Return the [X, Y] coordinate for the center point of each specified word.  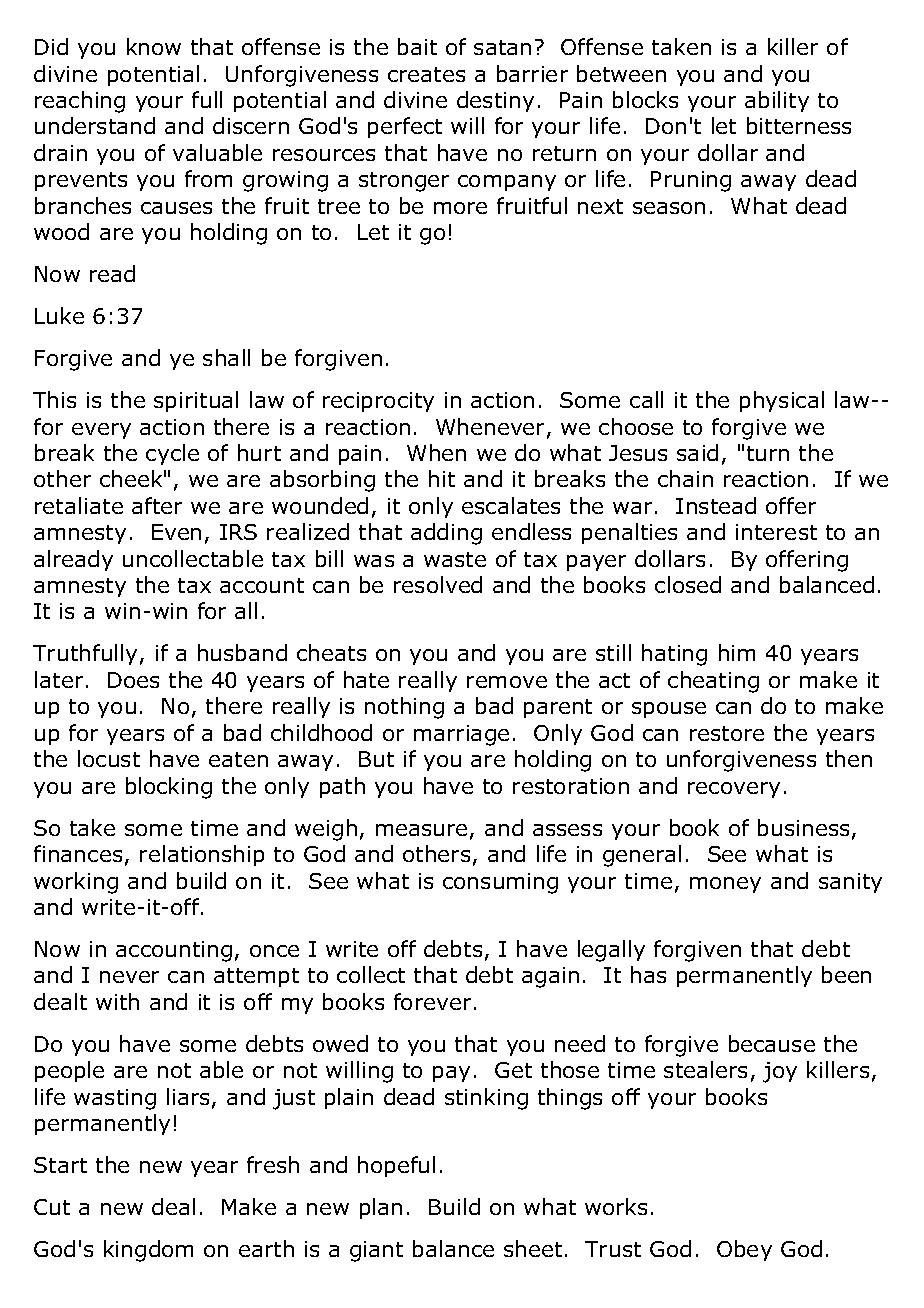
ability [777, 101]
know [154, 46]
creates [426, 74]
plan [381, 1208]
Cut [52, 1207]
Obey [744, 1250]
